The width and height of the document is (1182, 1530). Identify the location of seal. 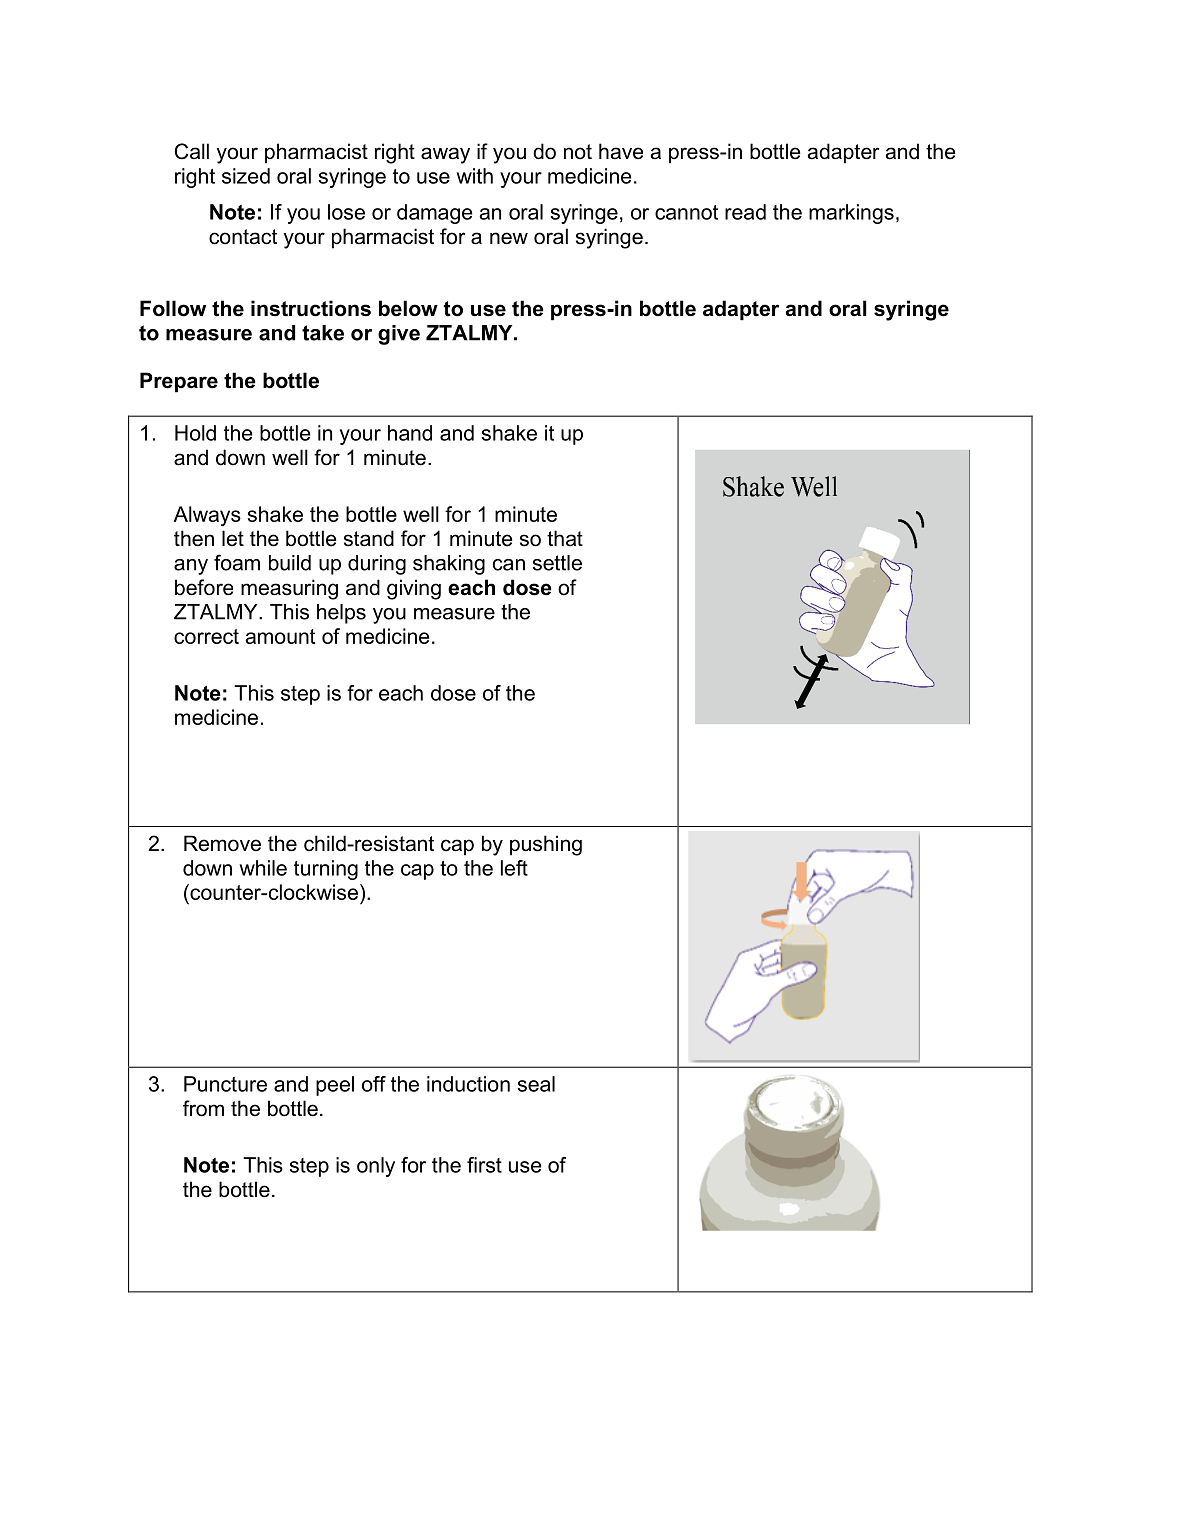
(536, 1084).
